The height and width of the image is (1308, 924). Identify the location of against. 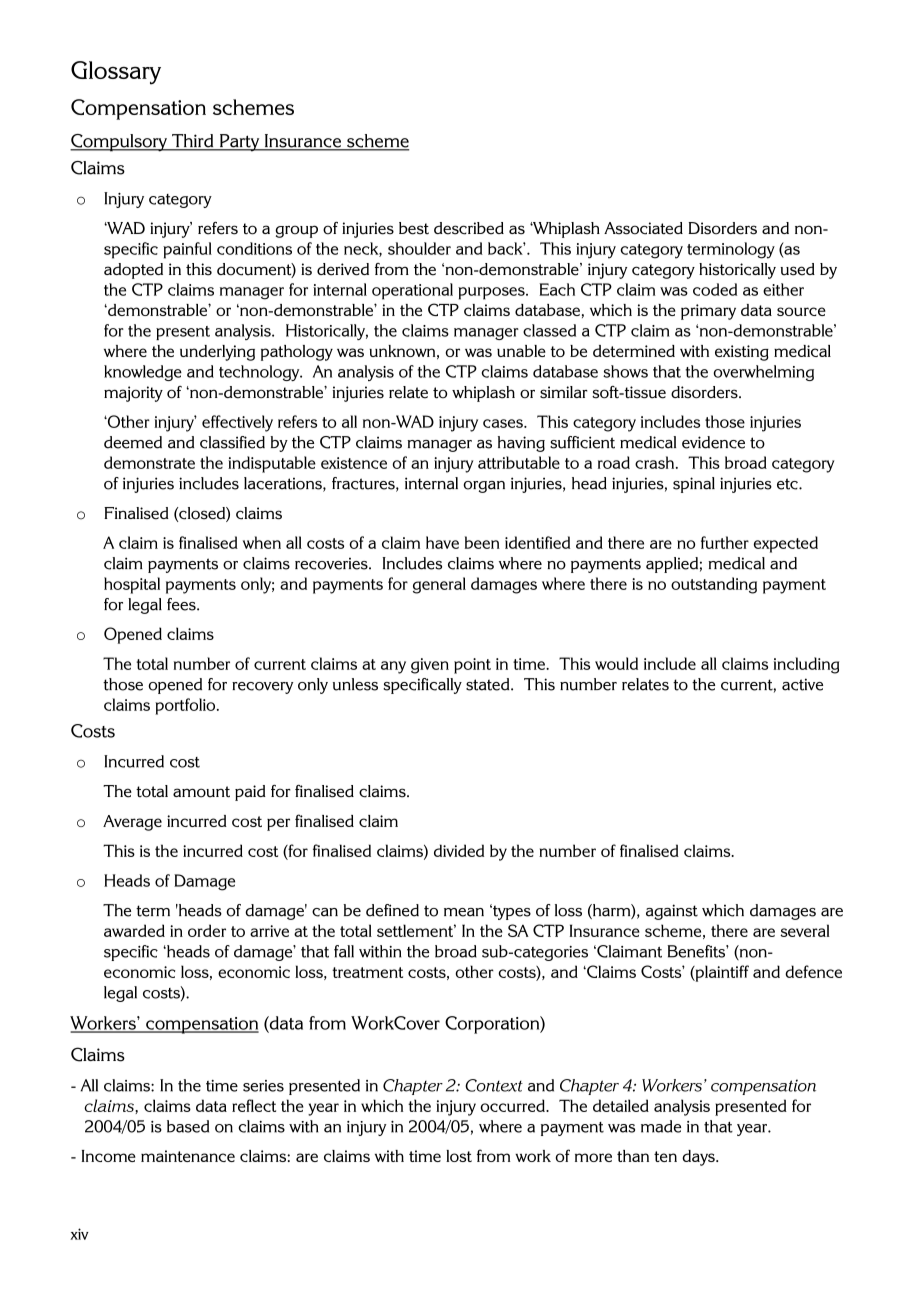
(672, 912).
